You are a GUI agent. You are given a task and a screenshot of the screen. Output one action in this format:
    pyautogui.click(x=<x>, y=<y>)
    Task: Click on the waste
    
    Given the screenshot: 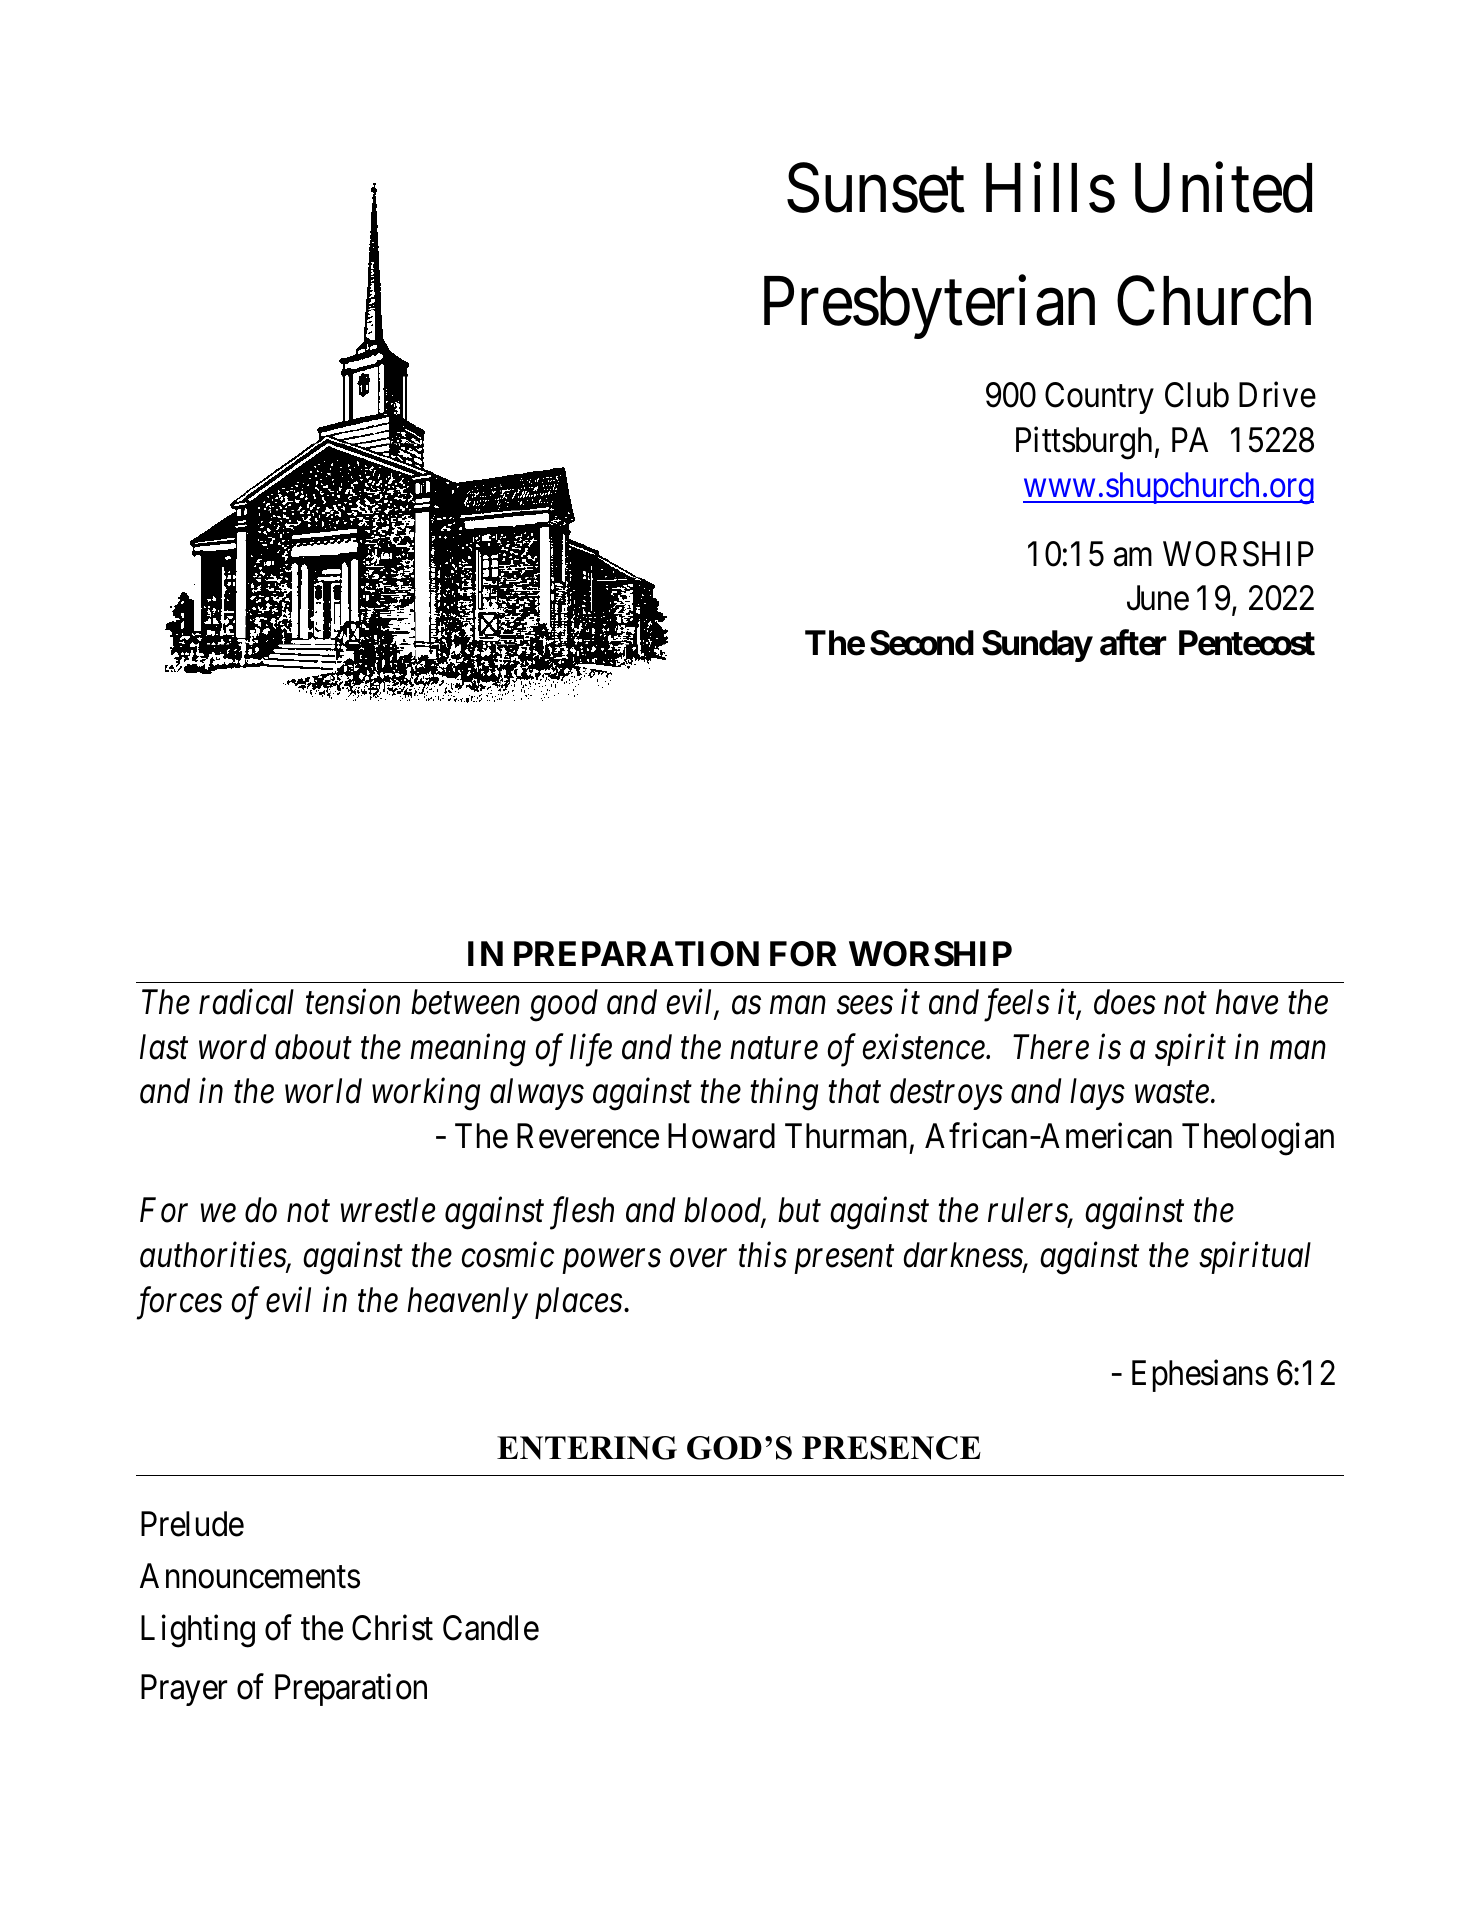 What is the action you would take?
    pyautogui.click(x=1172, y=1093)
